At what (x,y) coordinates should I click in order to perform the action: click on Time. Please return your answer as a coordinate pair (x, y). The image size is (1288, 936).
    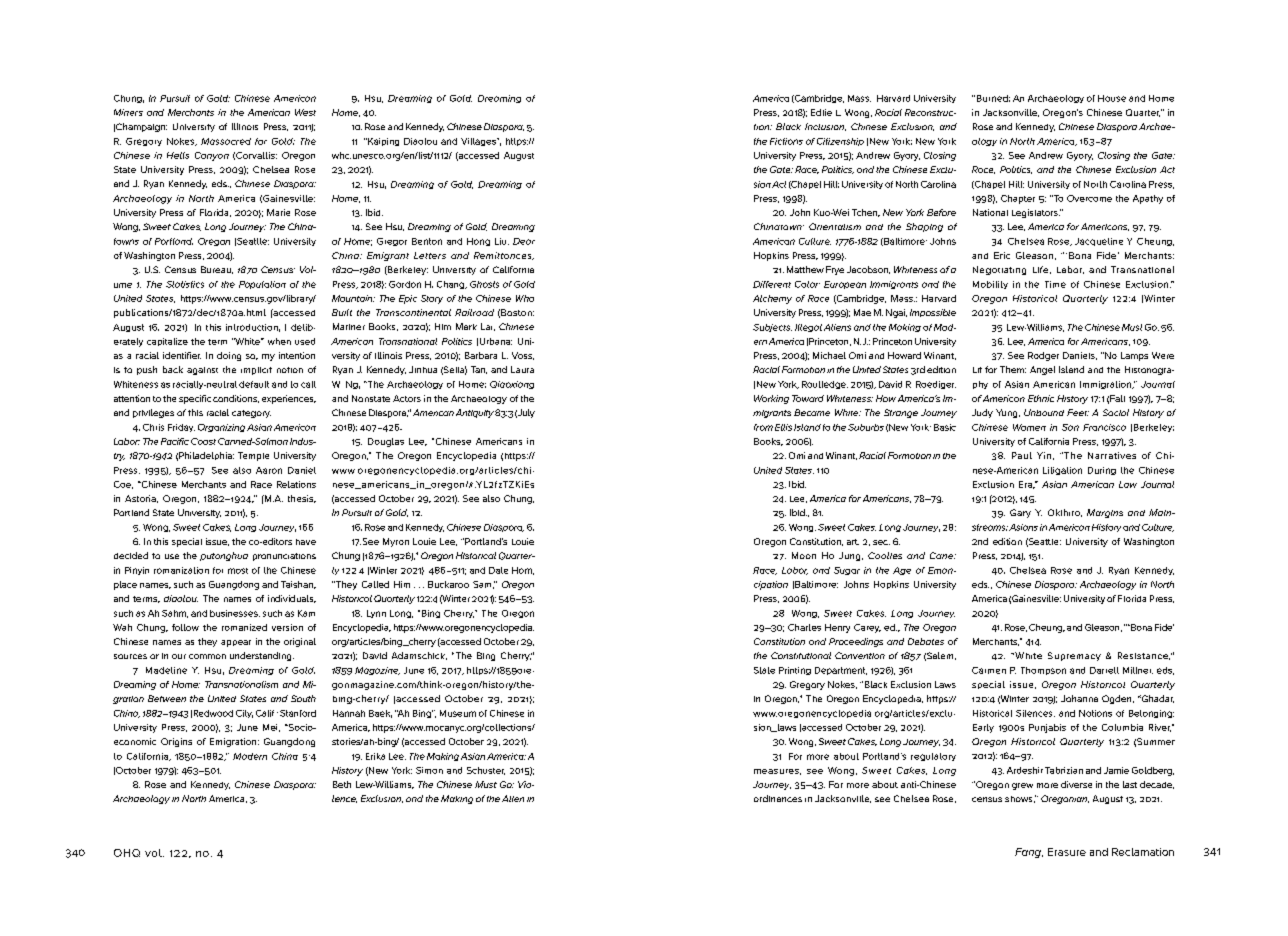
    Looking at the image, I should click on (1055, 284).
